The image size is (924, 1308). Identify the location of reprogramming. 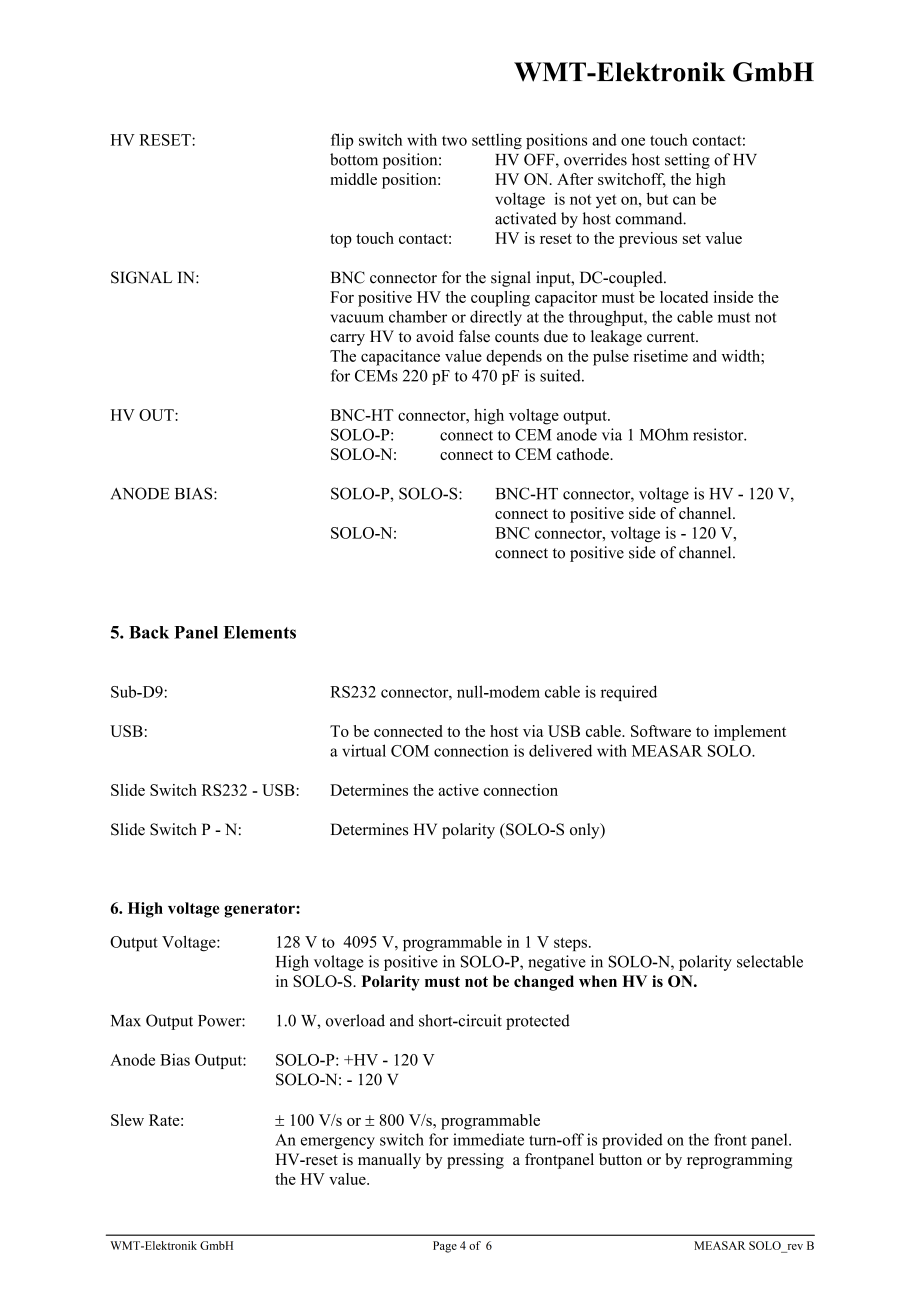
(739, 1161).
